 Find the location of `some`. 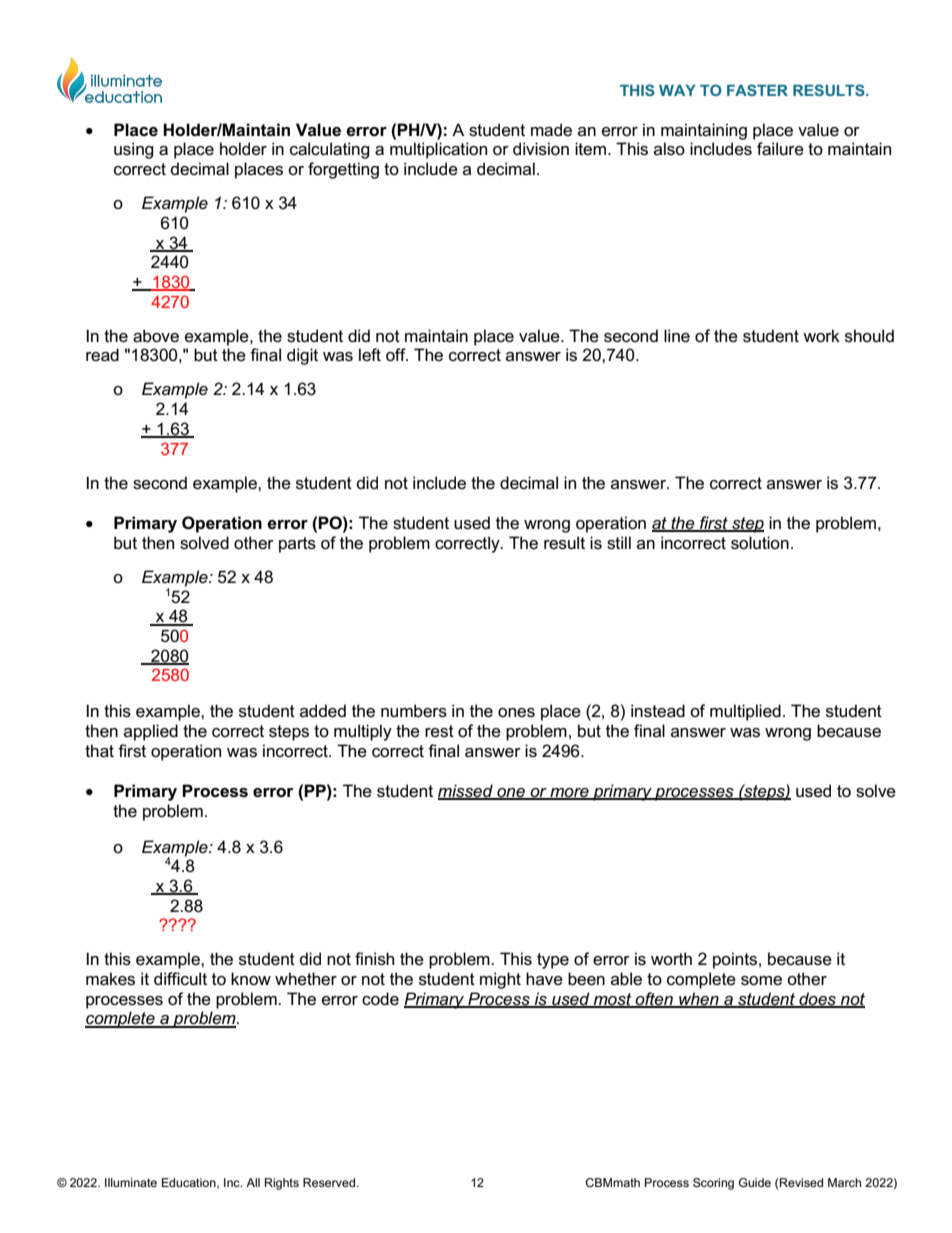

some is located at coordinates (761, 981).
